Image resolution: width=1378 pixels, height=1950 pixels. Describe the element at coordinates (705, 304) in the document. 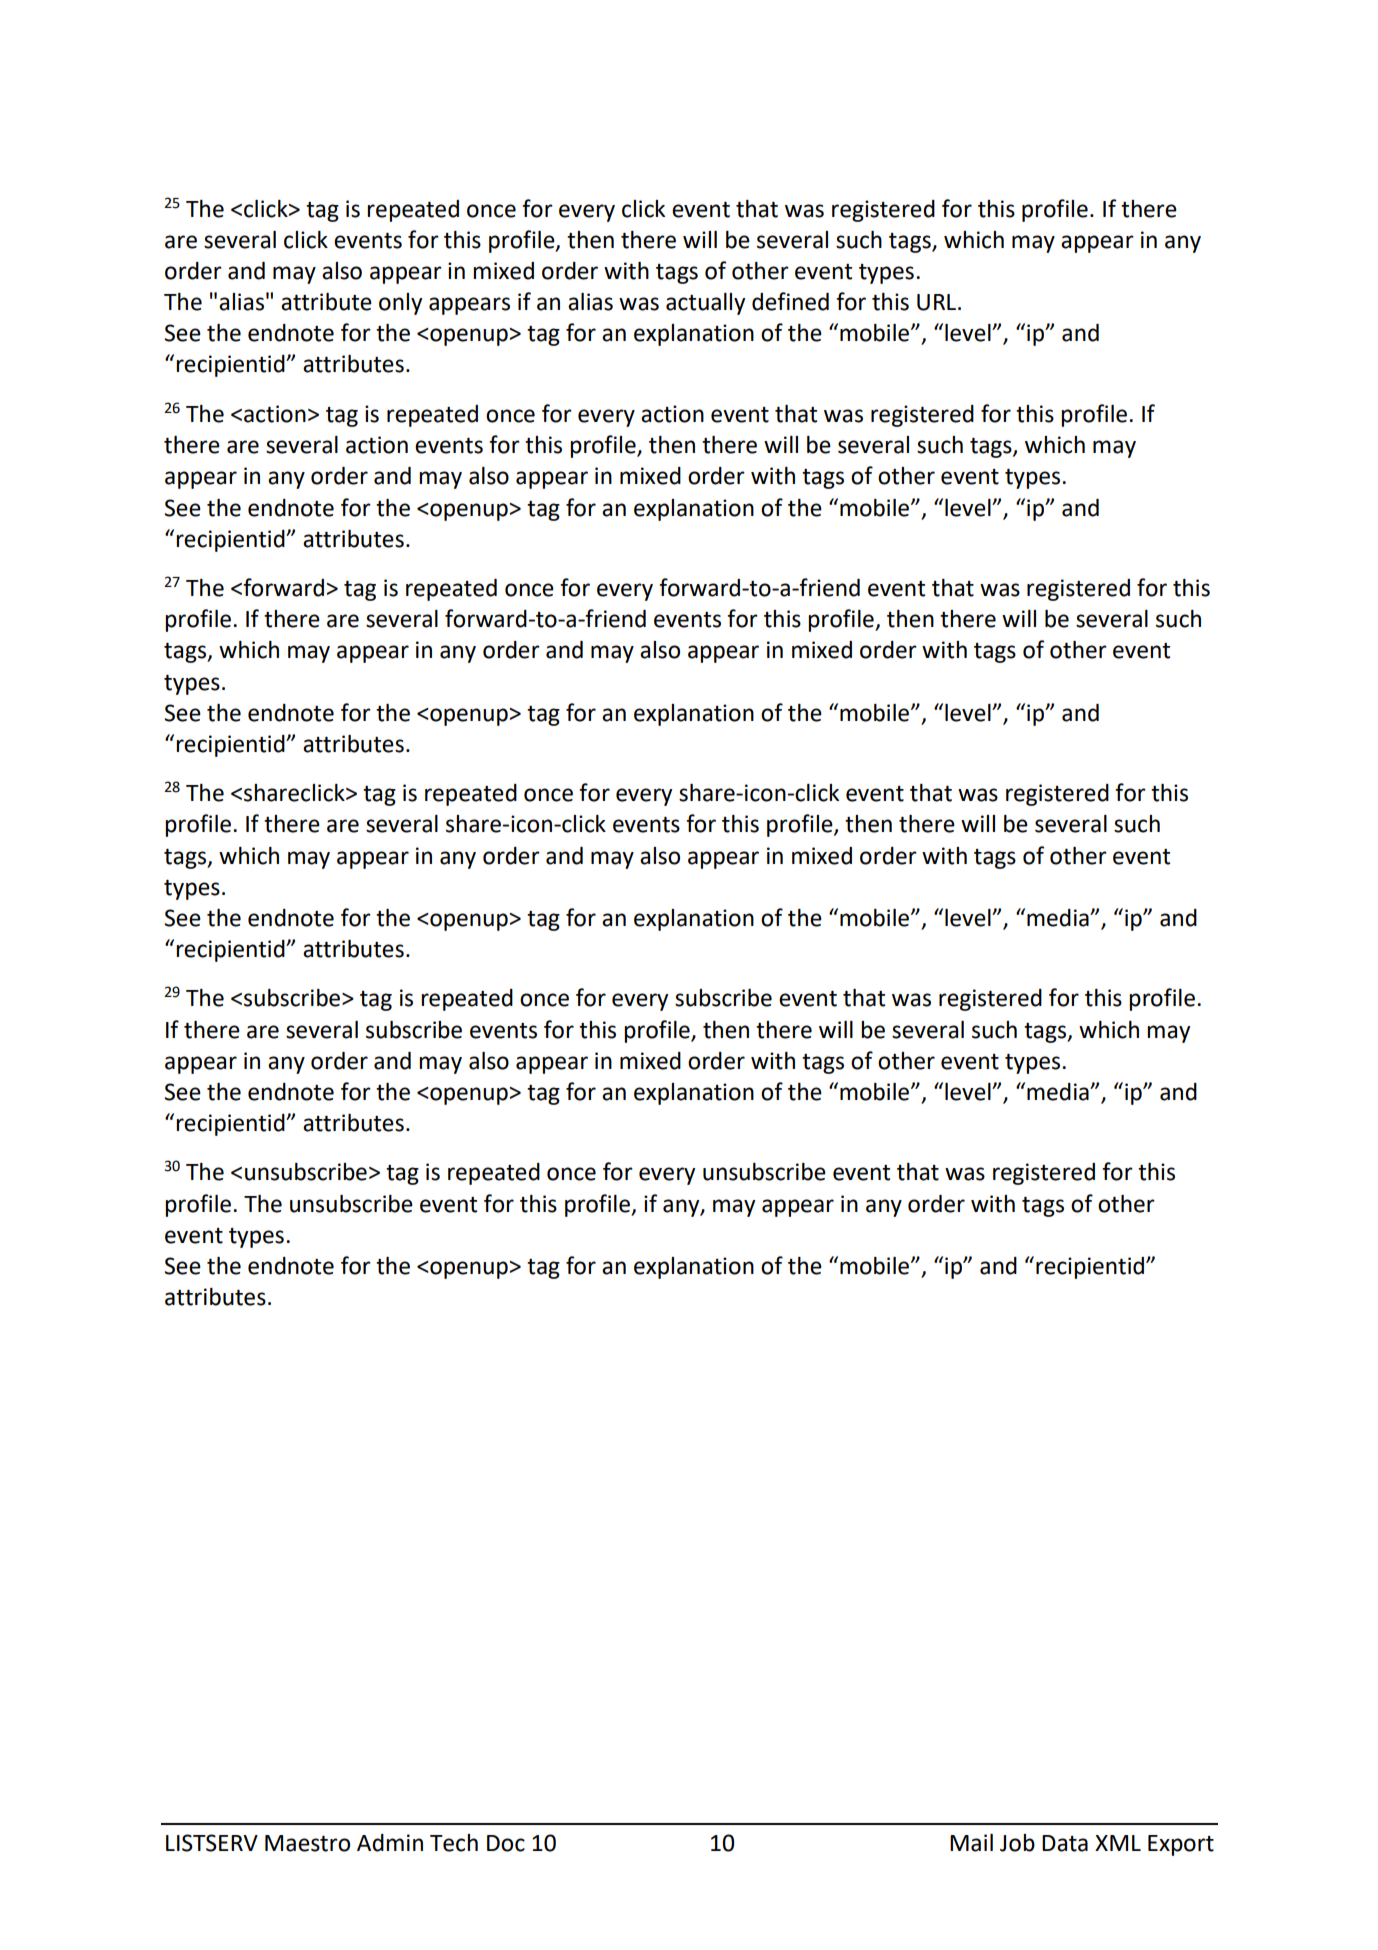

I see `actually` at that location.
